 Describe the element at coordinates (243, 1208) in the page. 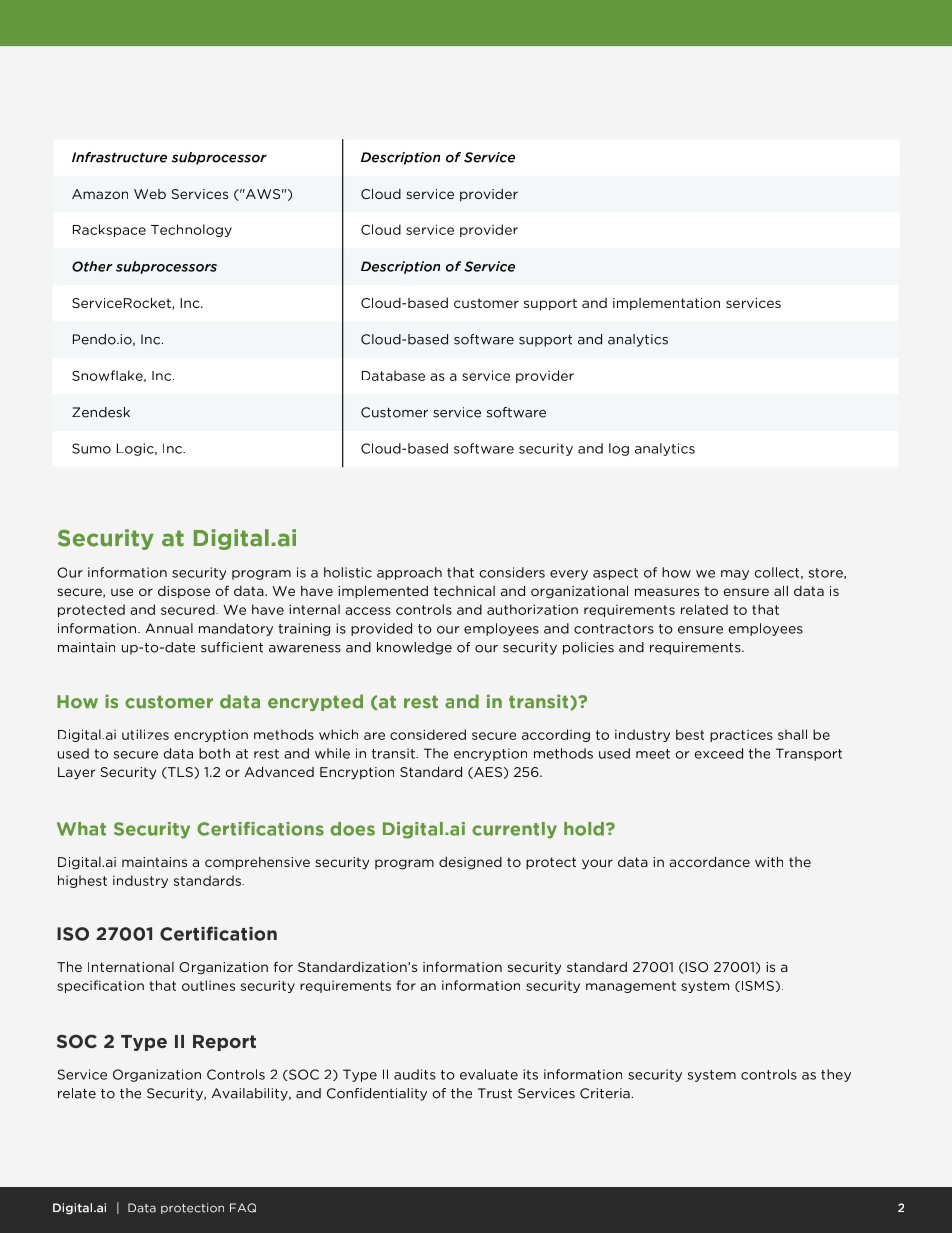

I see `FAQ` at that location.
